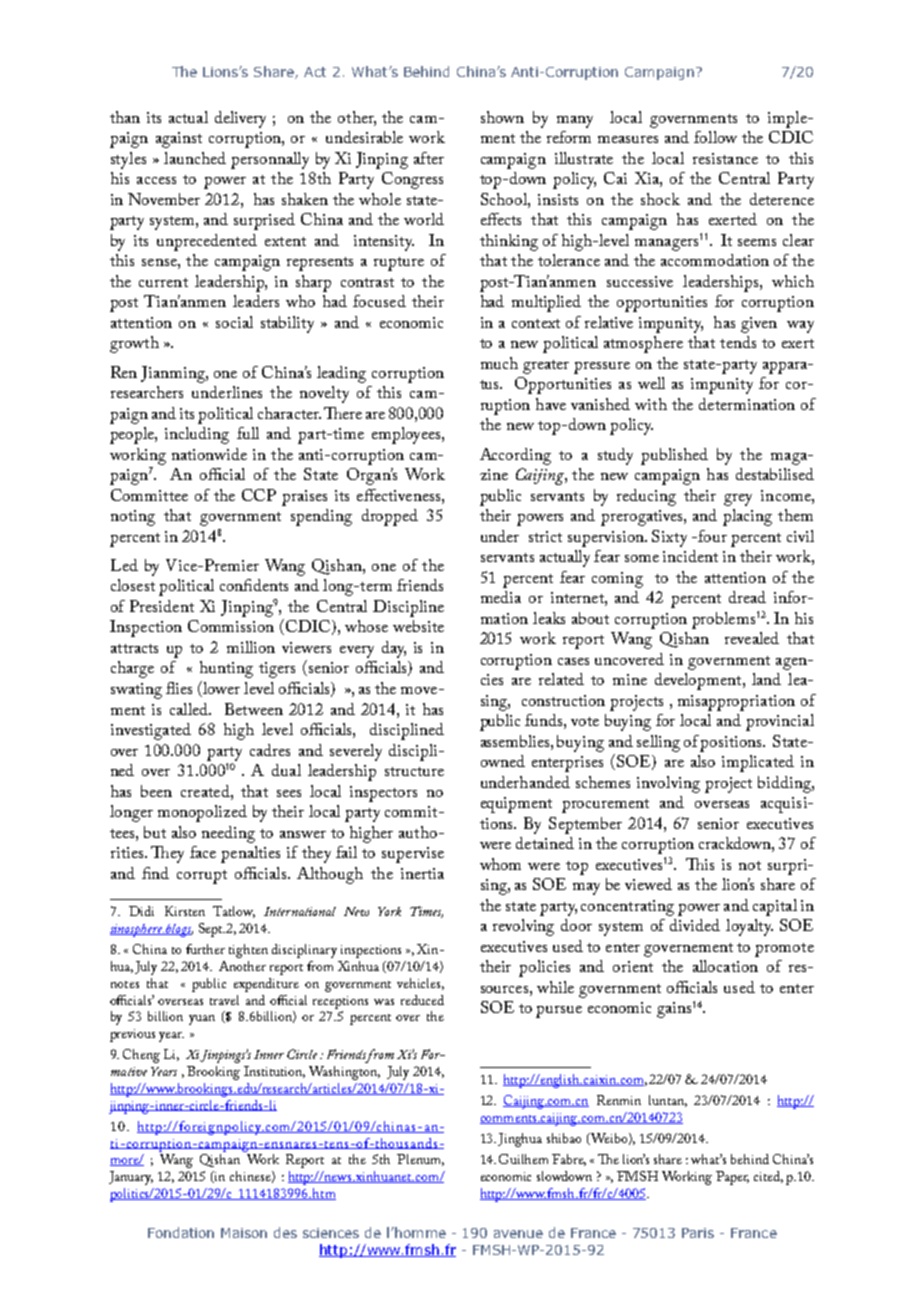  Describe the element at coordinates (429, 158) in the screenshot. I see `after` at that location.
